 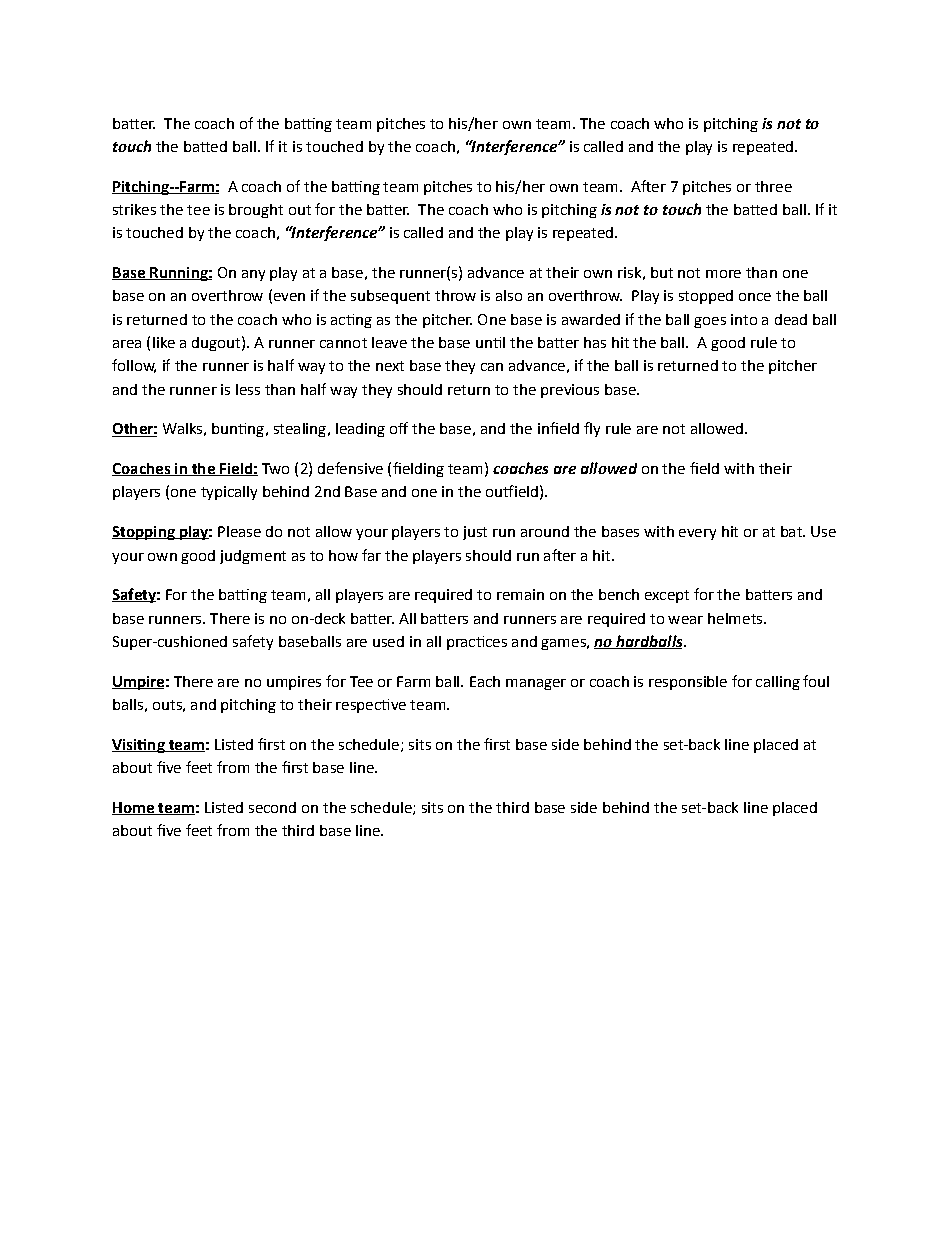 What do you see at coordinates (248, 389) in the screenshot?
I see `less` at bounding box center [248, 389].
